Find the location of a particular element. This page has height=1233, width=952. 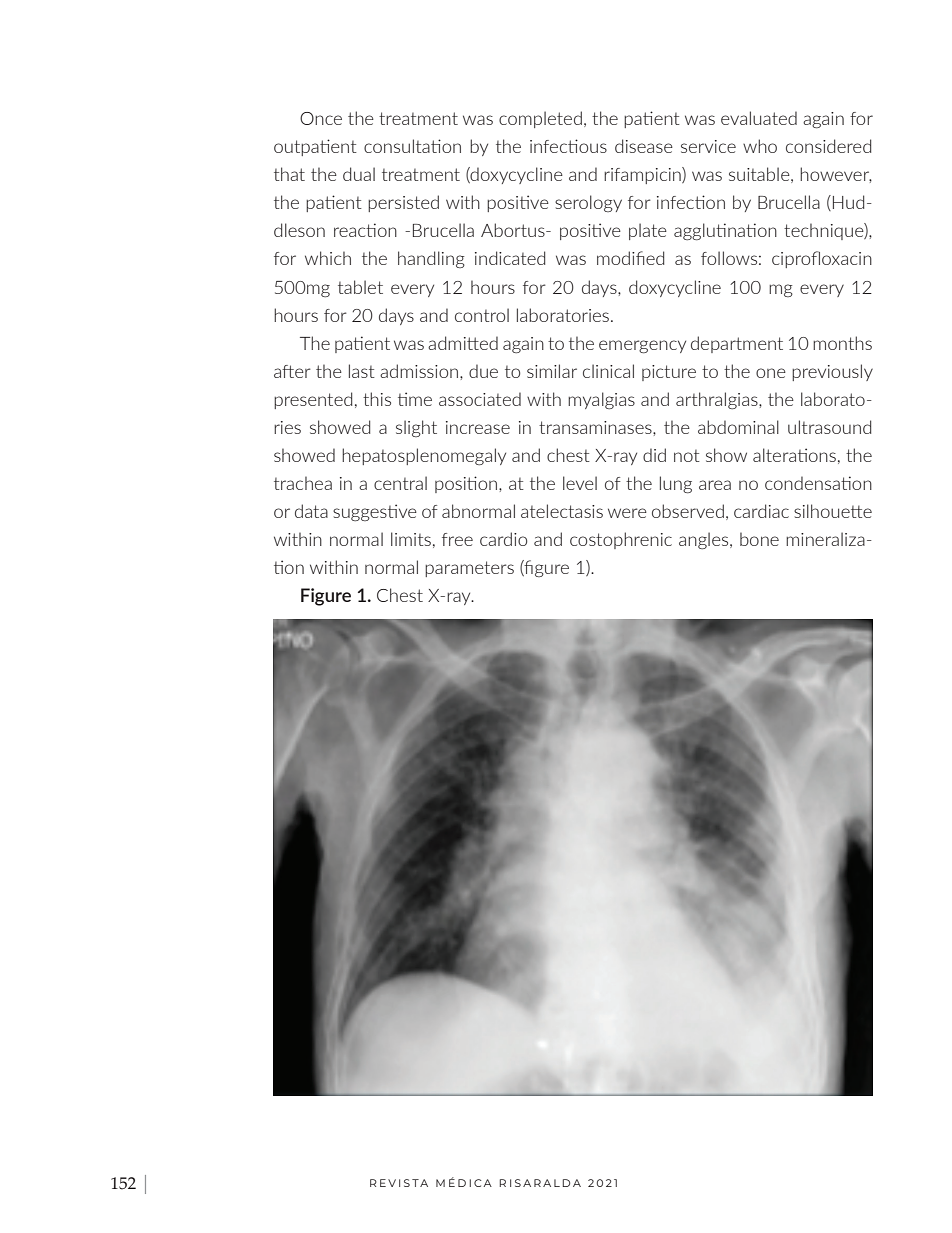

infectious is located at coordinates (568, 146).
